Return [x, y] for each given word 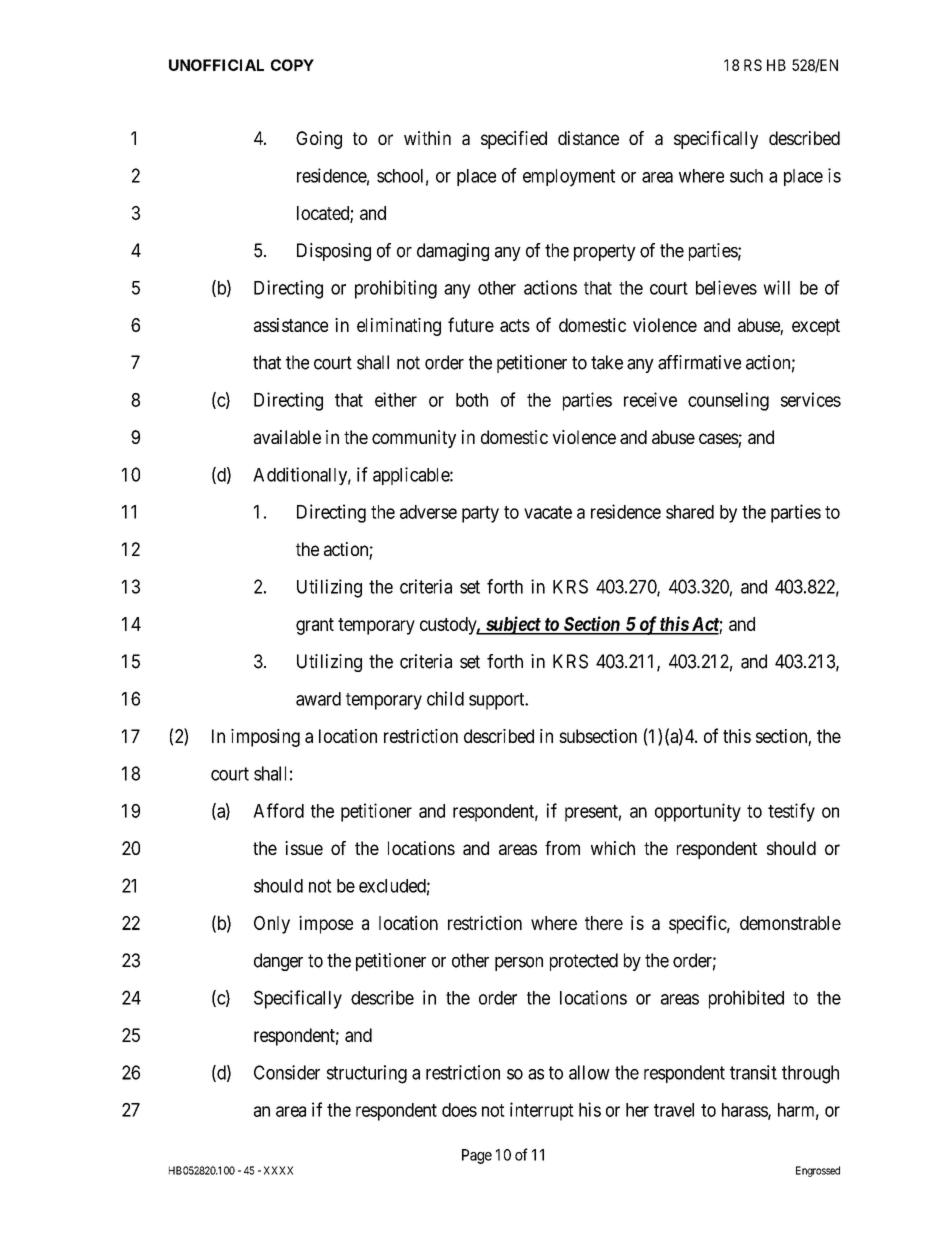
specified [514, 140]
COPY [292, 65]
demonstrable [790, 923]
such [746, 176]
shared [690, 512]
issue [304, 848]
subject [512, 625]
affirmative [699, 362]
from [562, 848]
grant [315, 626]
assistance [291, 325]
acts [515, 325]
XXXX [278, 1170]
